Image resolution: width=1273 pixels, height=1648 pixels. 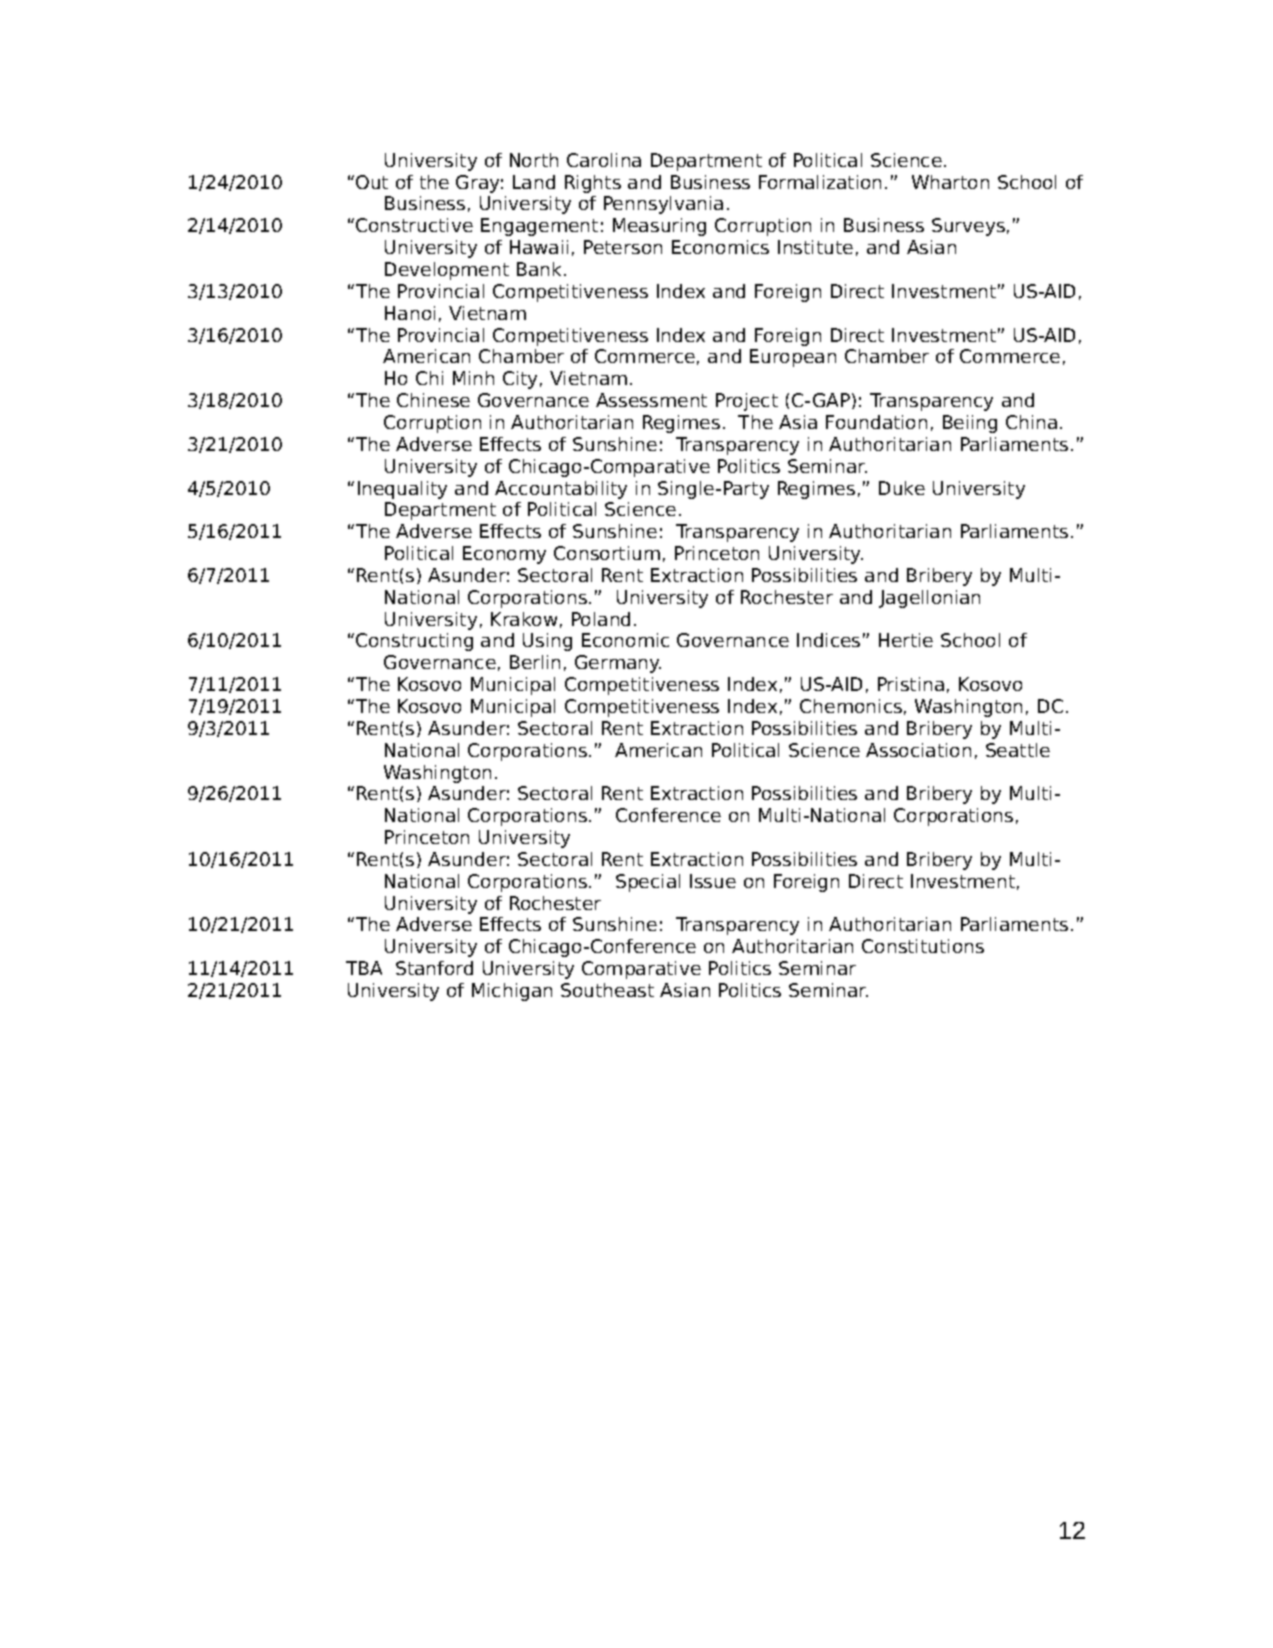 What do you see at coordinates (950, 182) in the screenshot?
I see `Wharton` at bounding box center [950, 182].
